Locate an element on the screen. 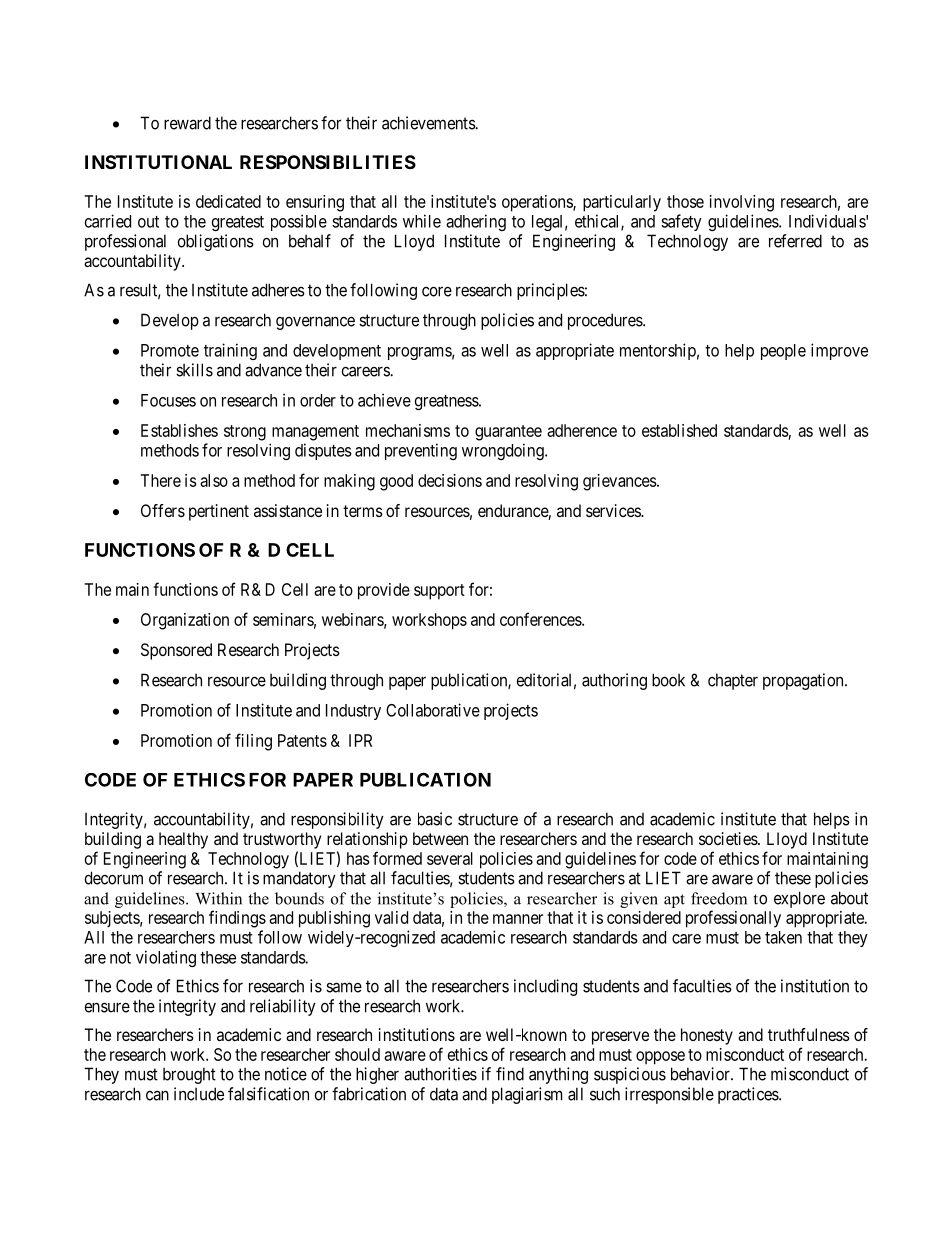  chapter is located at coordinates (733, 681).
